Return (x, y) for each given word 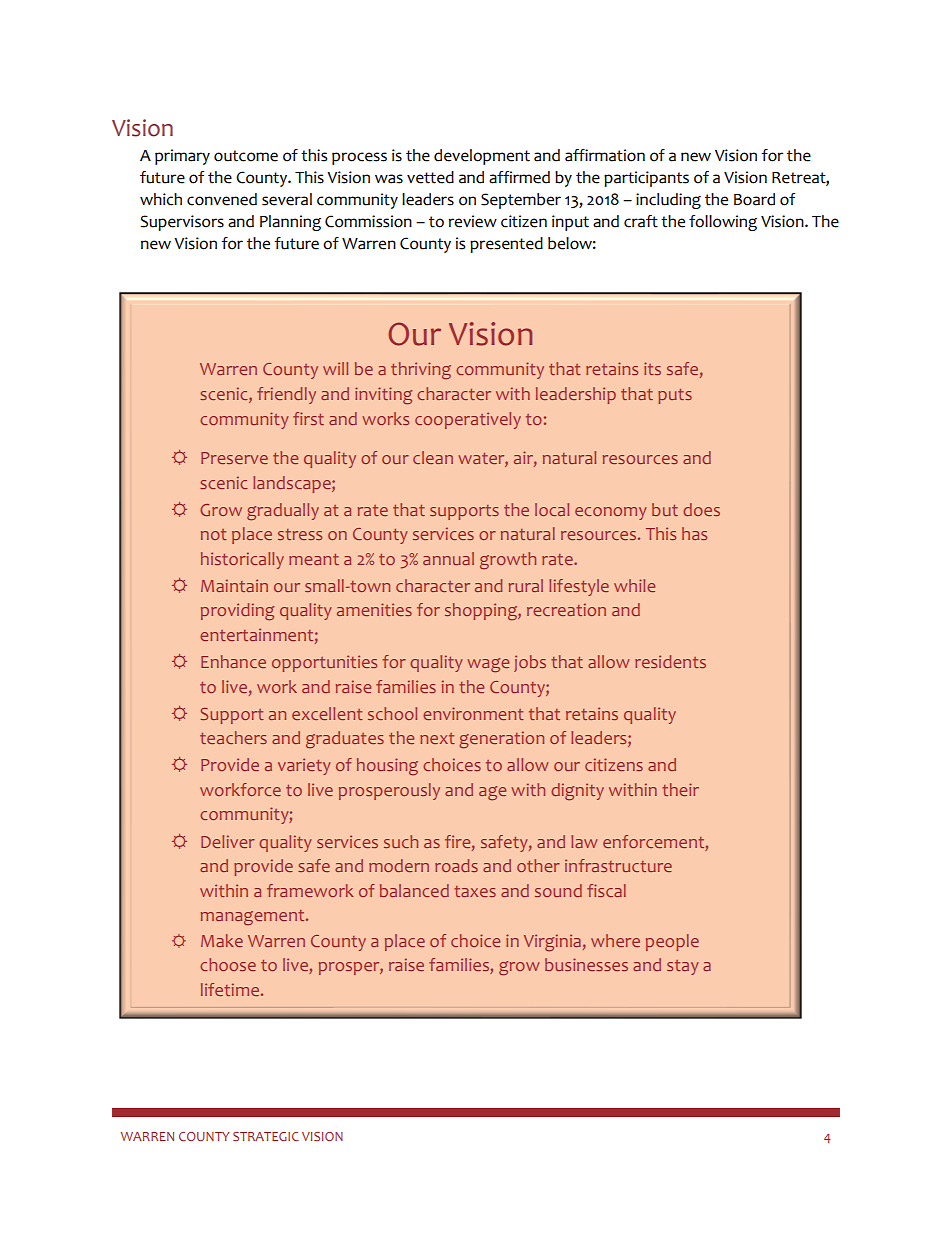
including (668, 201)
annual (448, 558)
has (694, 533)
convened (222, 199)
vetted (430, 177)
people (672, 942)
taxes (475, 891)
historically (242, 560)
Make (222, 940)
